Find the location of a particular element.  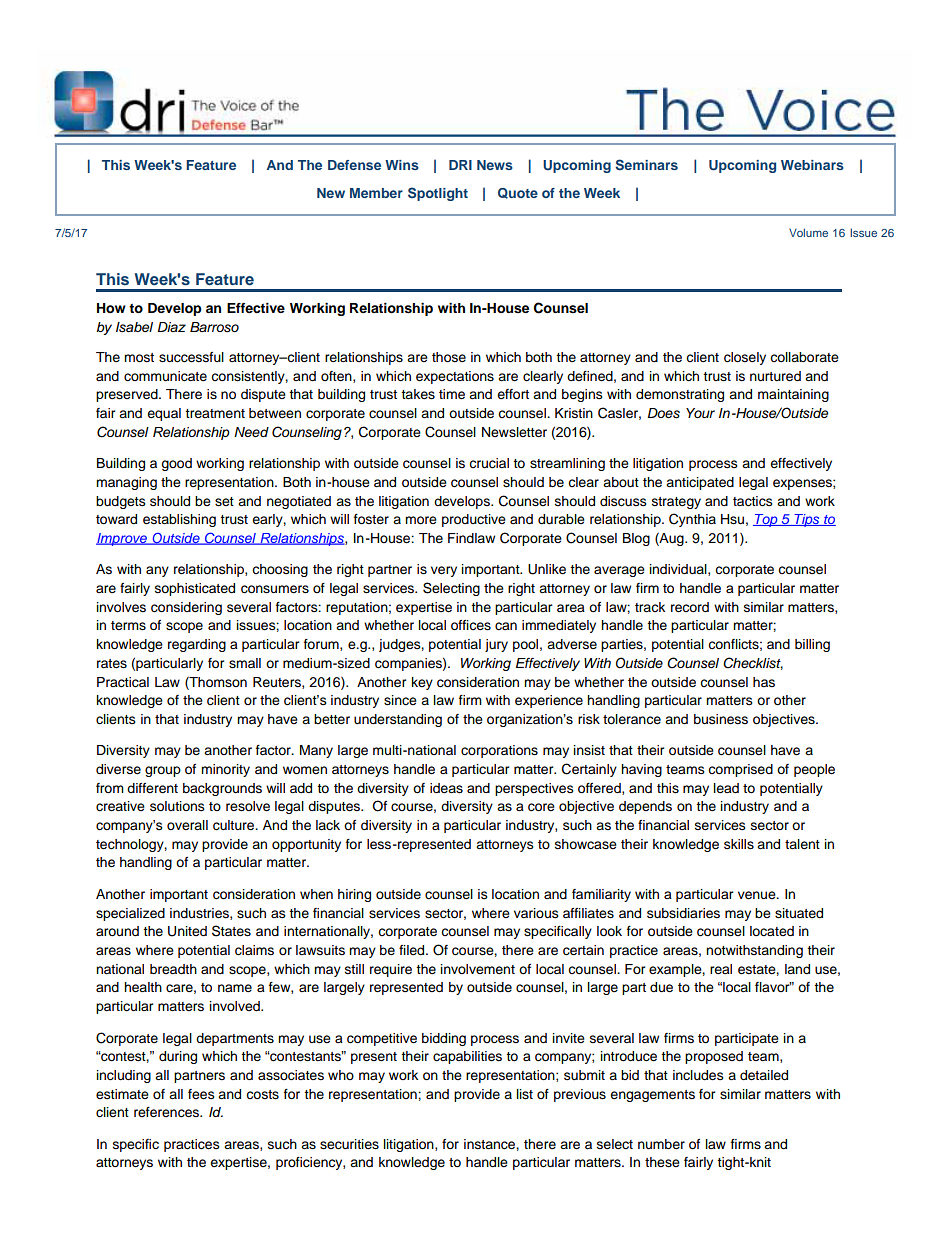

very is located at coordinates (444, 571).
